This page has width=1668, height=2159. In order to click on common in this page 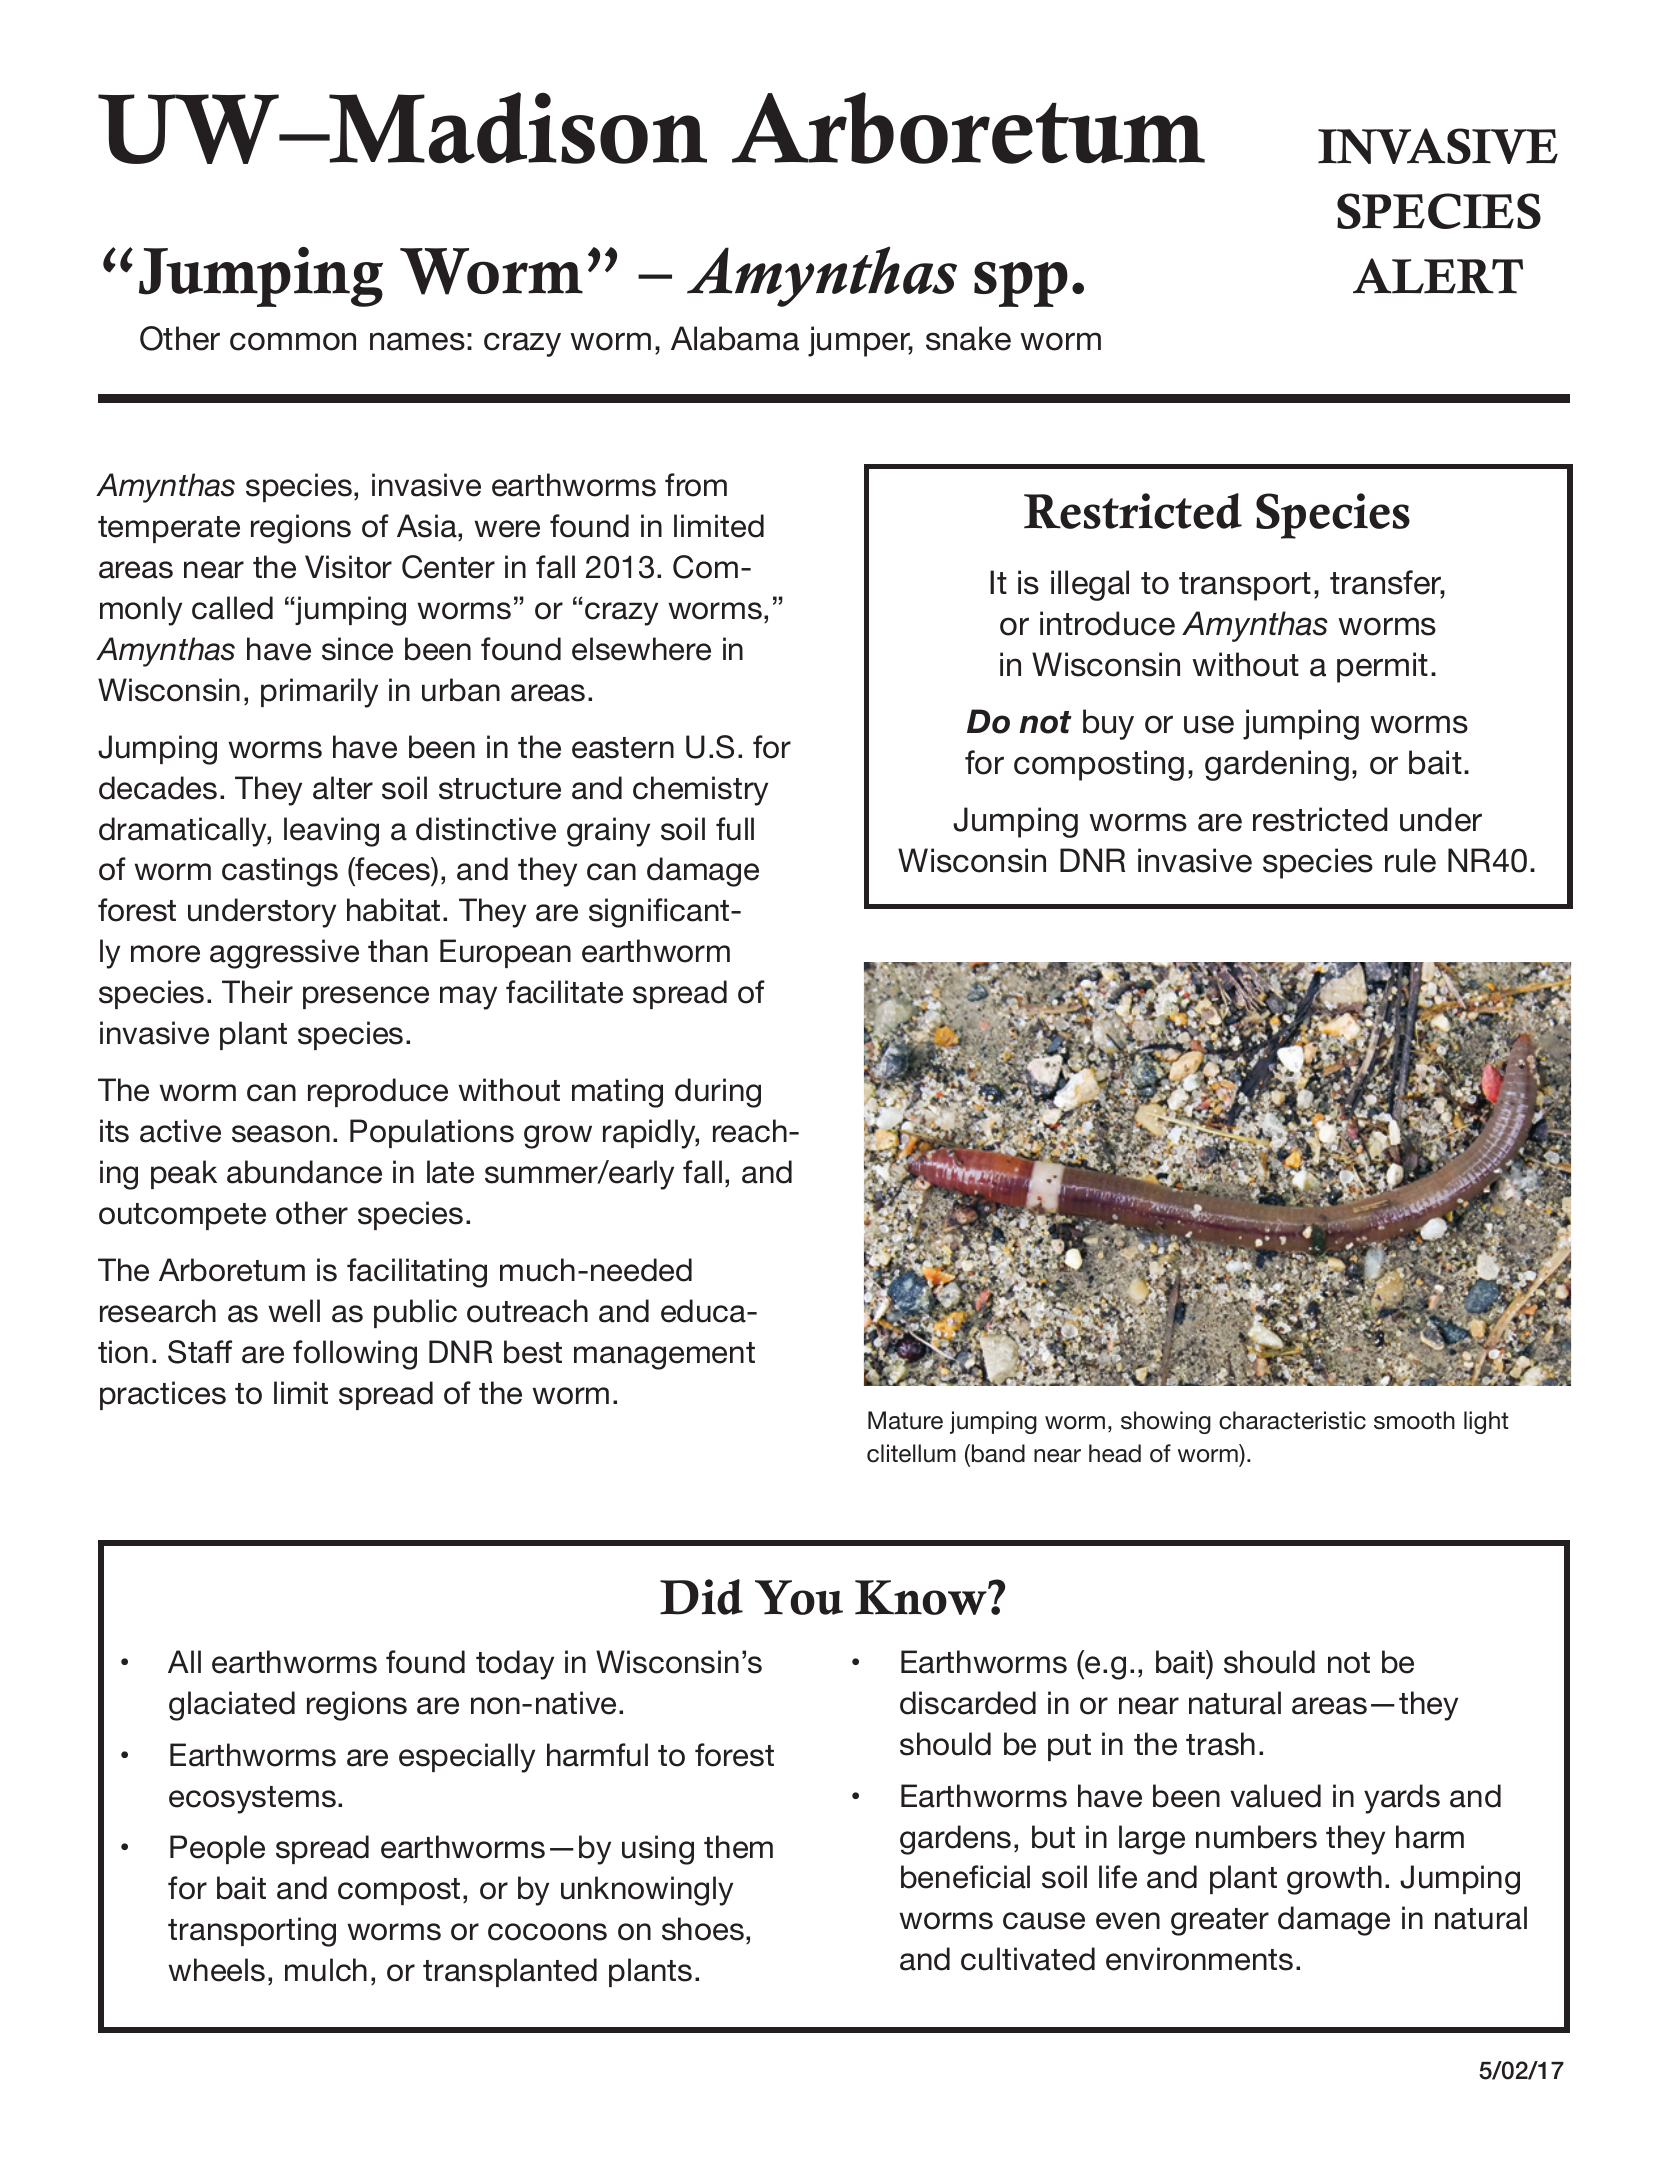, I will do `click(293, 341)`.
